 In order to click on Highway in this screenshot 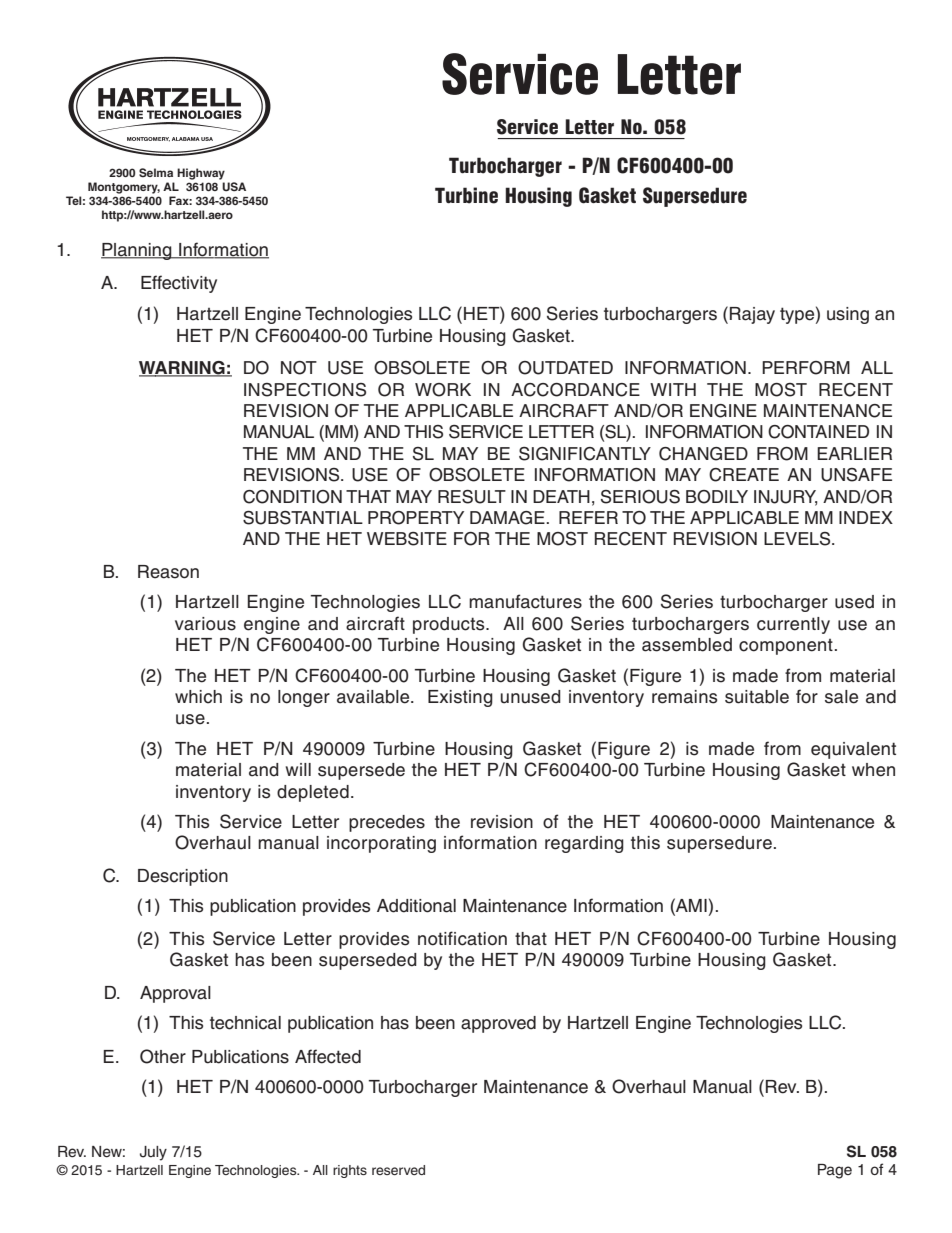, I will do `click(201, 174)`.
